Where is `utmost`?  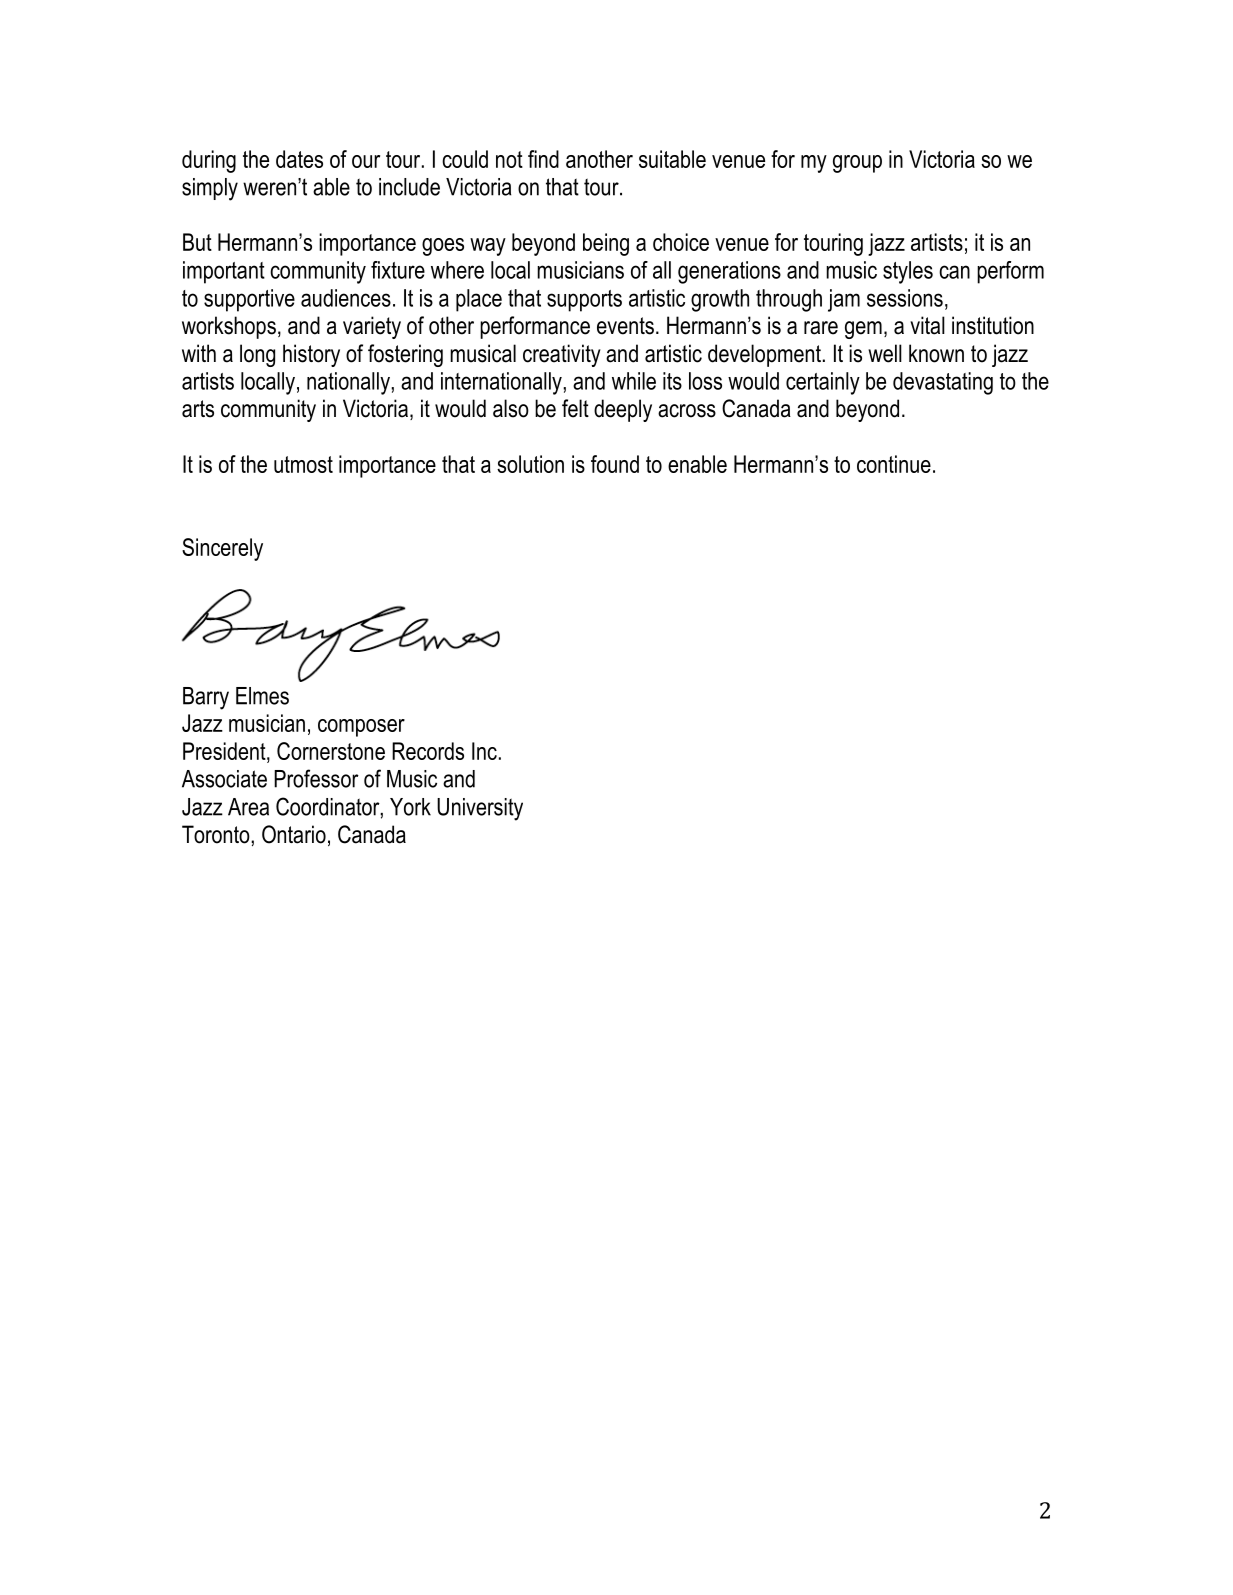
utmost is located at coordinates (303, 464).
